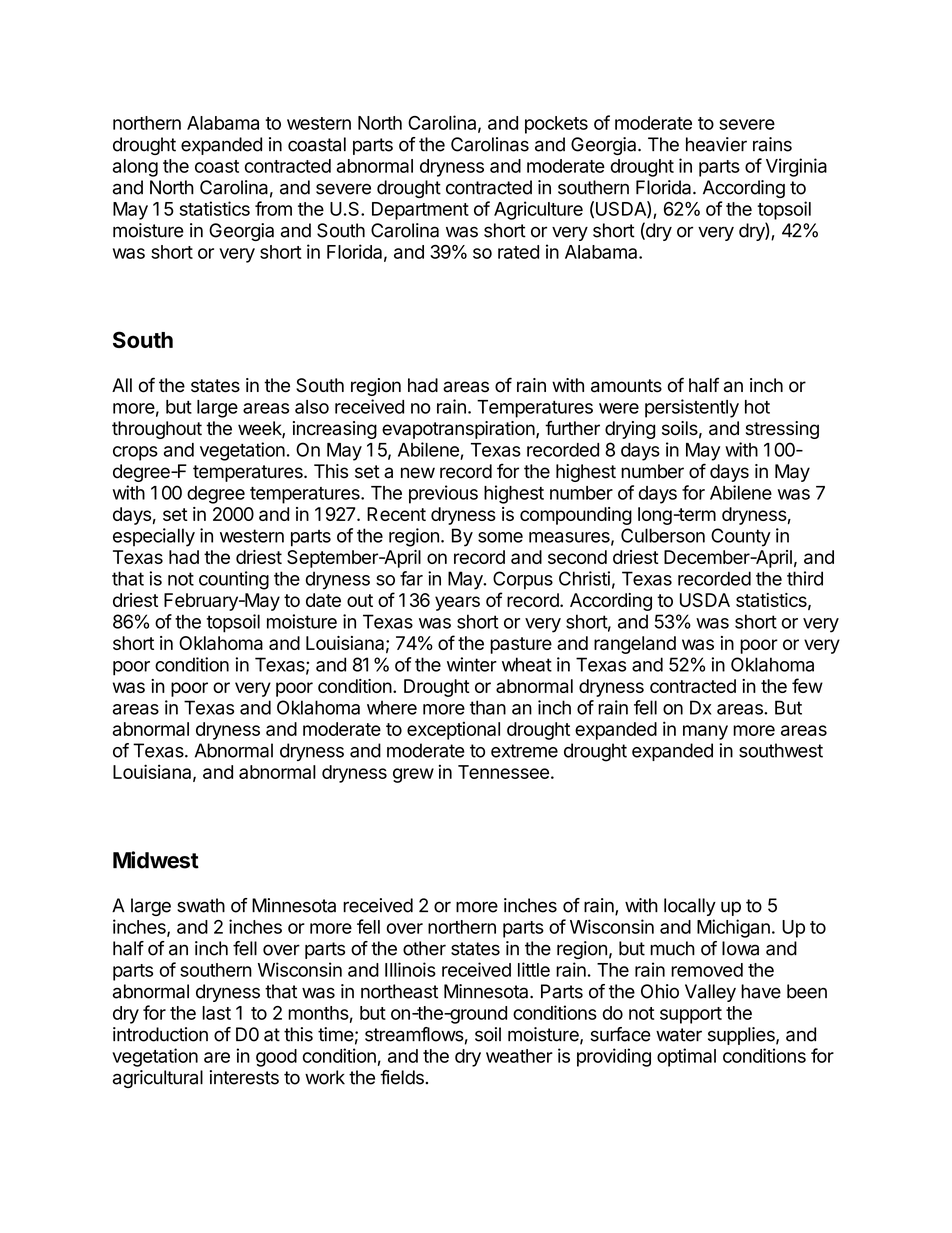 The image size is (952, 1233). Describe the element at coordinates (234, 580) in the screenshot. I see `counting` at that location.
